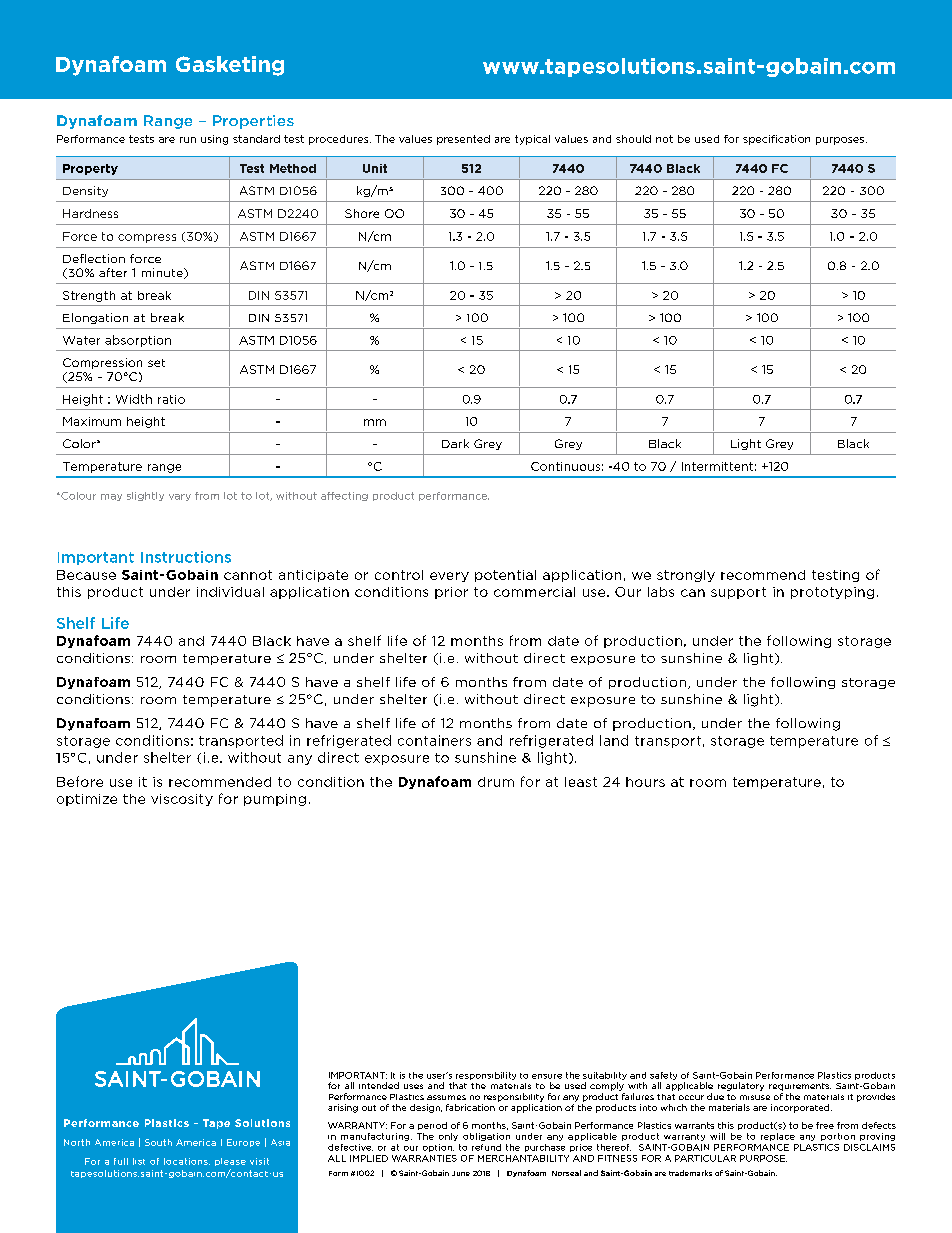  What do you see at coordinates (486, 1137) in the document?
I see `obligation` at bounding box center [486, 1137].
